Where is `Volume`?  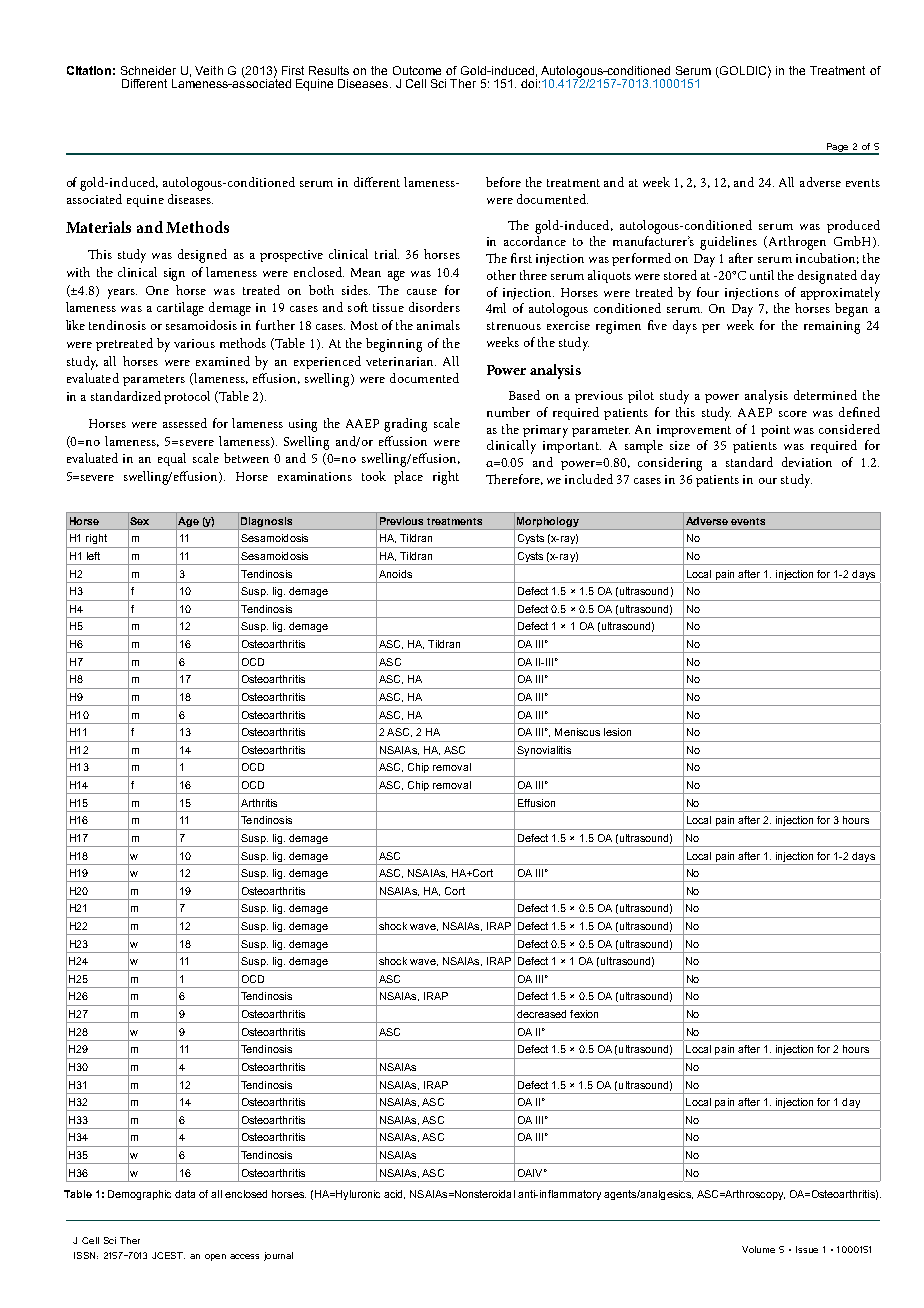 Volume is located at coordinates (758, 1249).
